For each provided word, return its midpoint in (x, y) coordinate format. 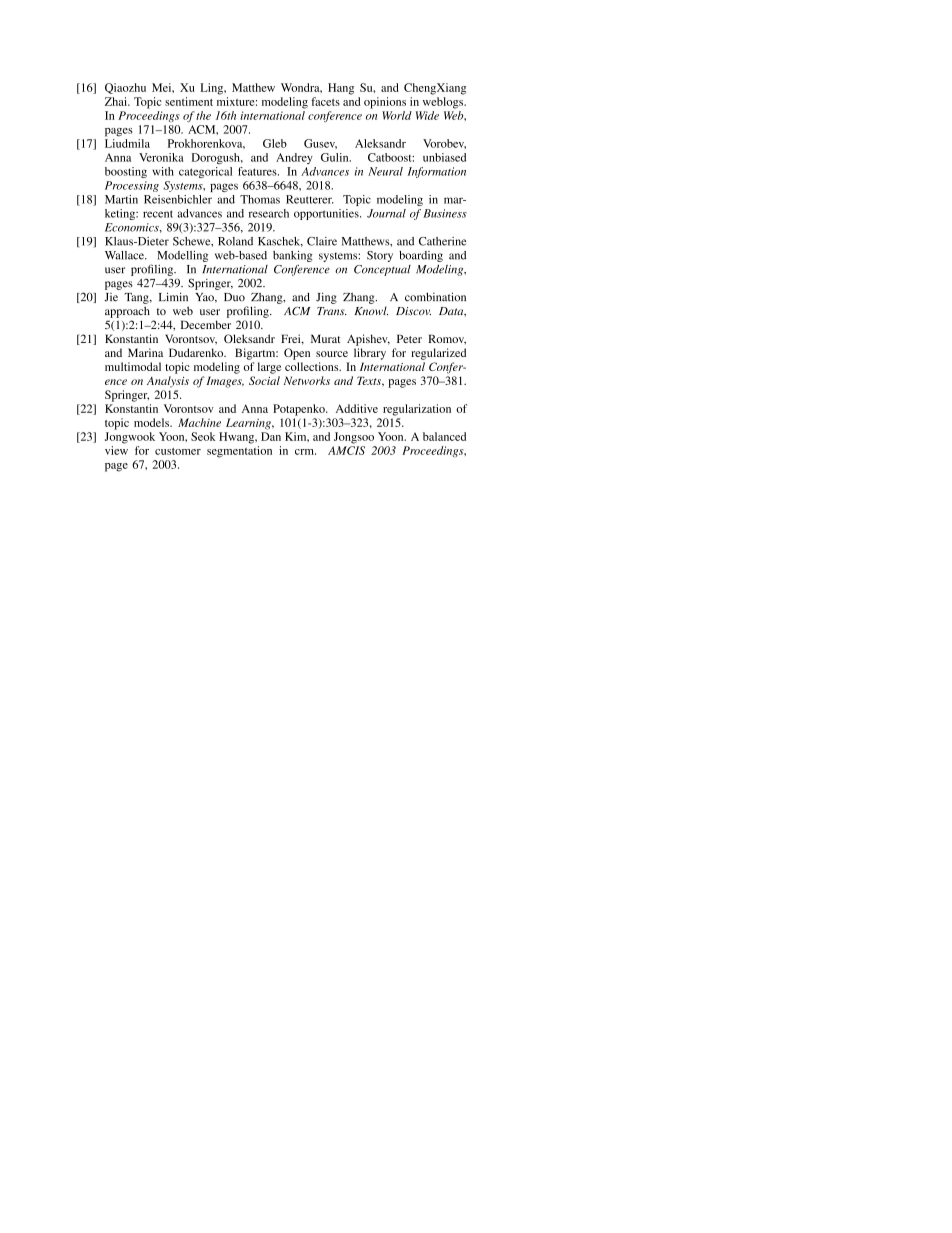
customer (178, 451)
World (397, 115)
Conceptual (382, 270)
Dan (271, 436)
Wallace (125, 255)
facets (325, 101)
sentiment (189, 101)
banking (292, 256)
